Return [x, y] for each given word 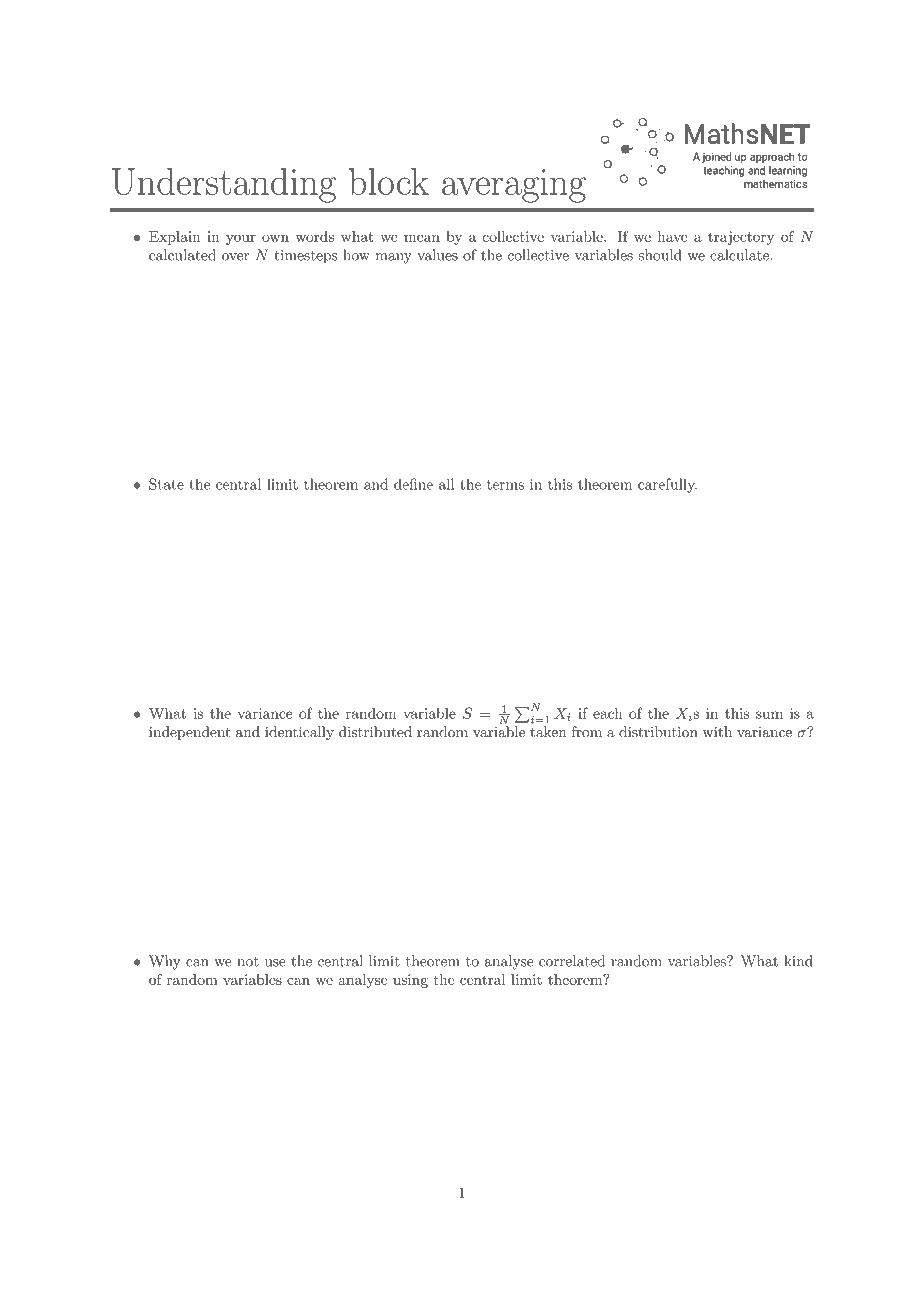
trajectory [741, 238]
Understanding [224, 185]
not [248, 962]
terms [505, 485]
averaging [514, 186]
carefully [667, 485]
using [410, 981]
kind [798, 961]
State [166, 484]
